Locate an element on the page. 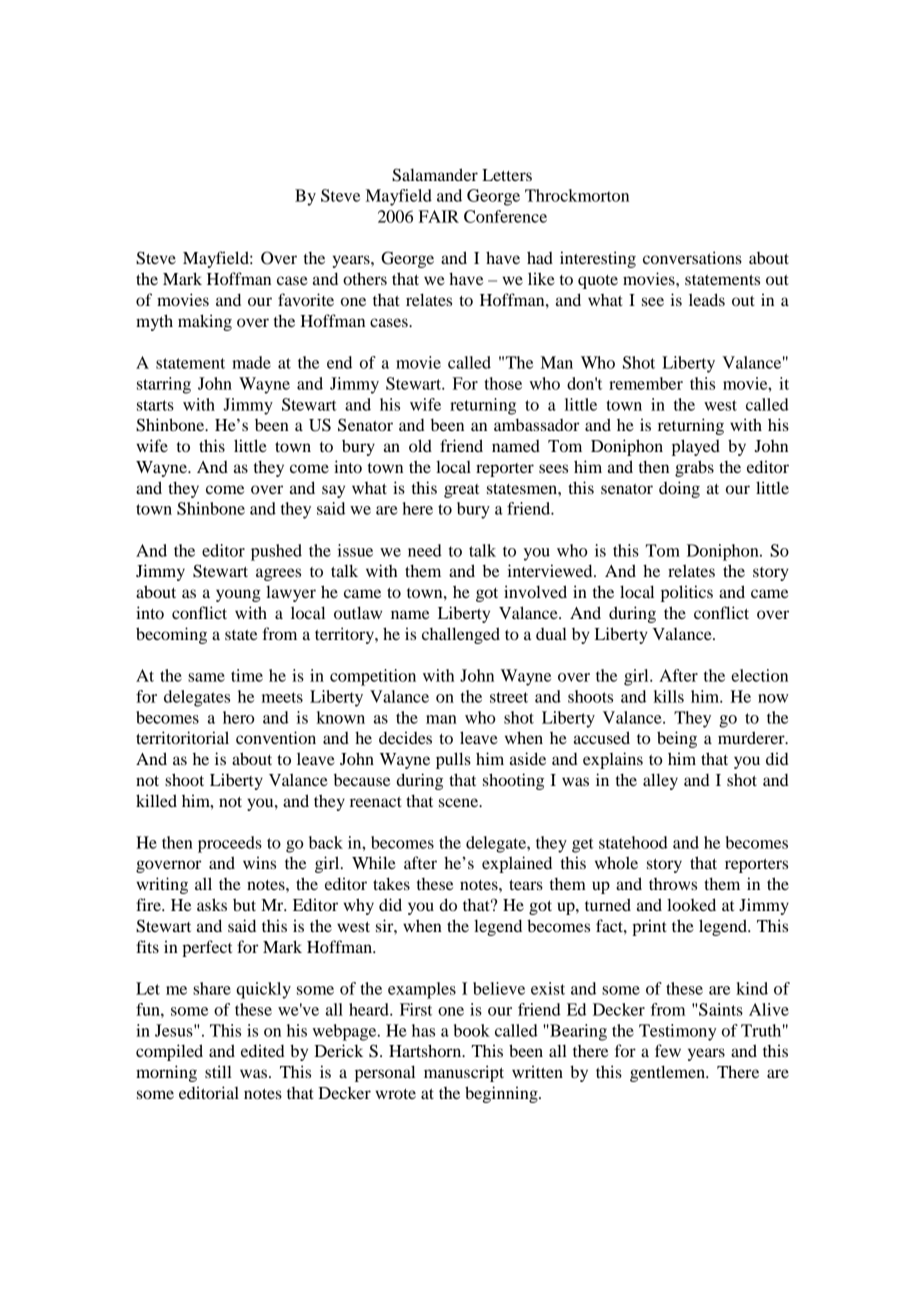 This image has width=924, height=1308. conversations is located at coordinates (692, 257).
